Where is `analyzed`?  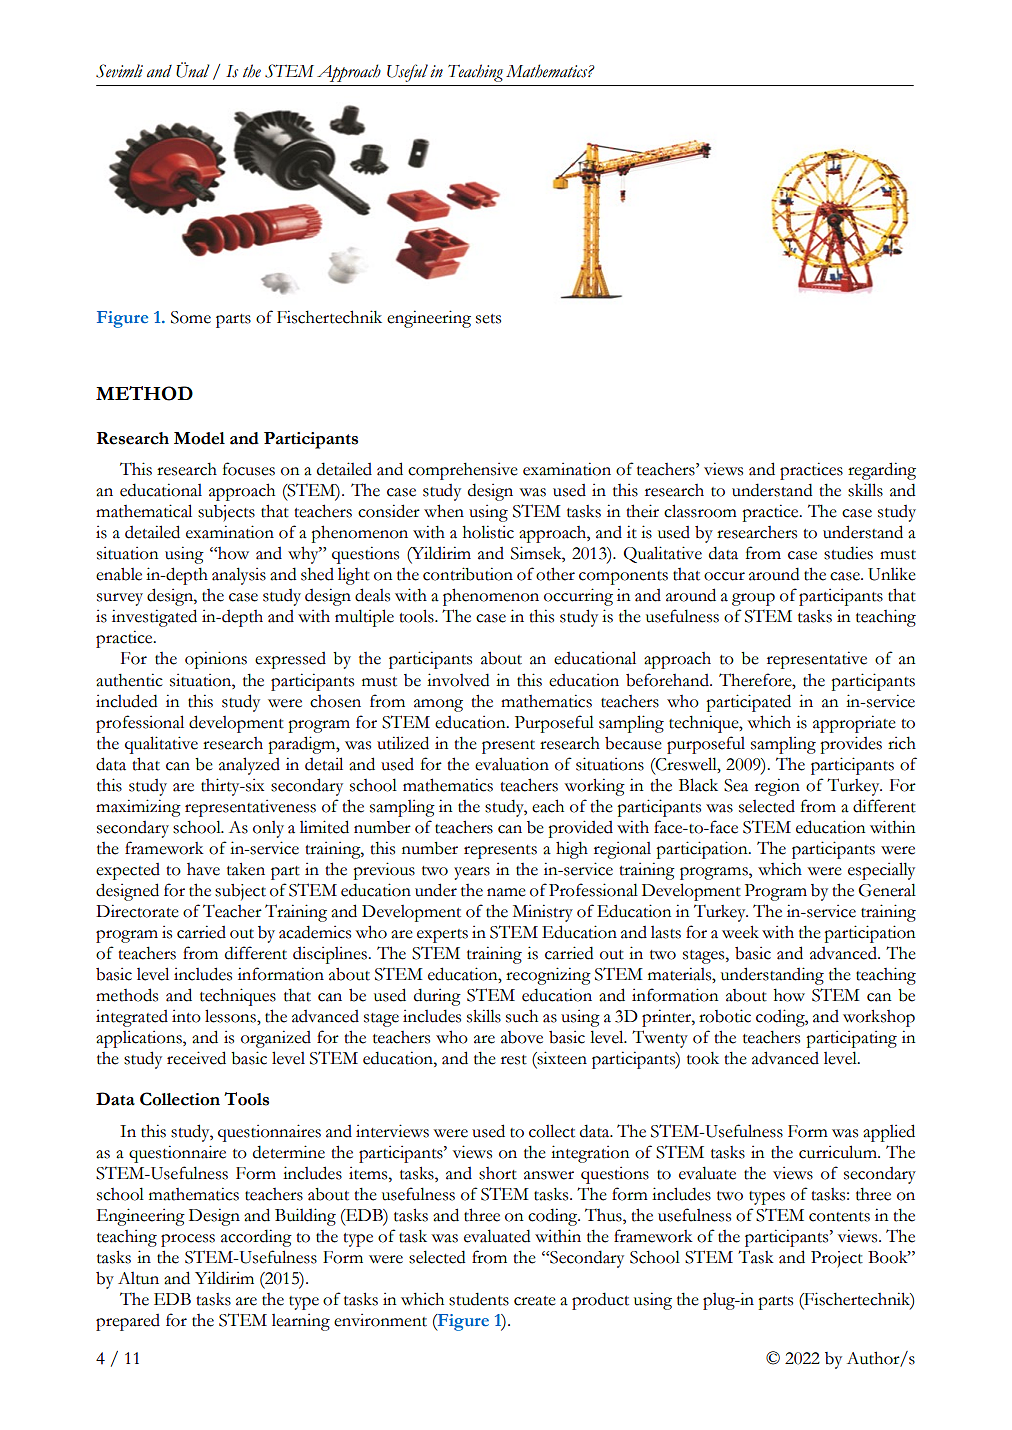
analyzed is located at coordinates (249, 766).
